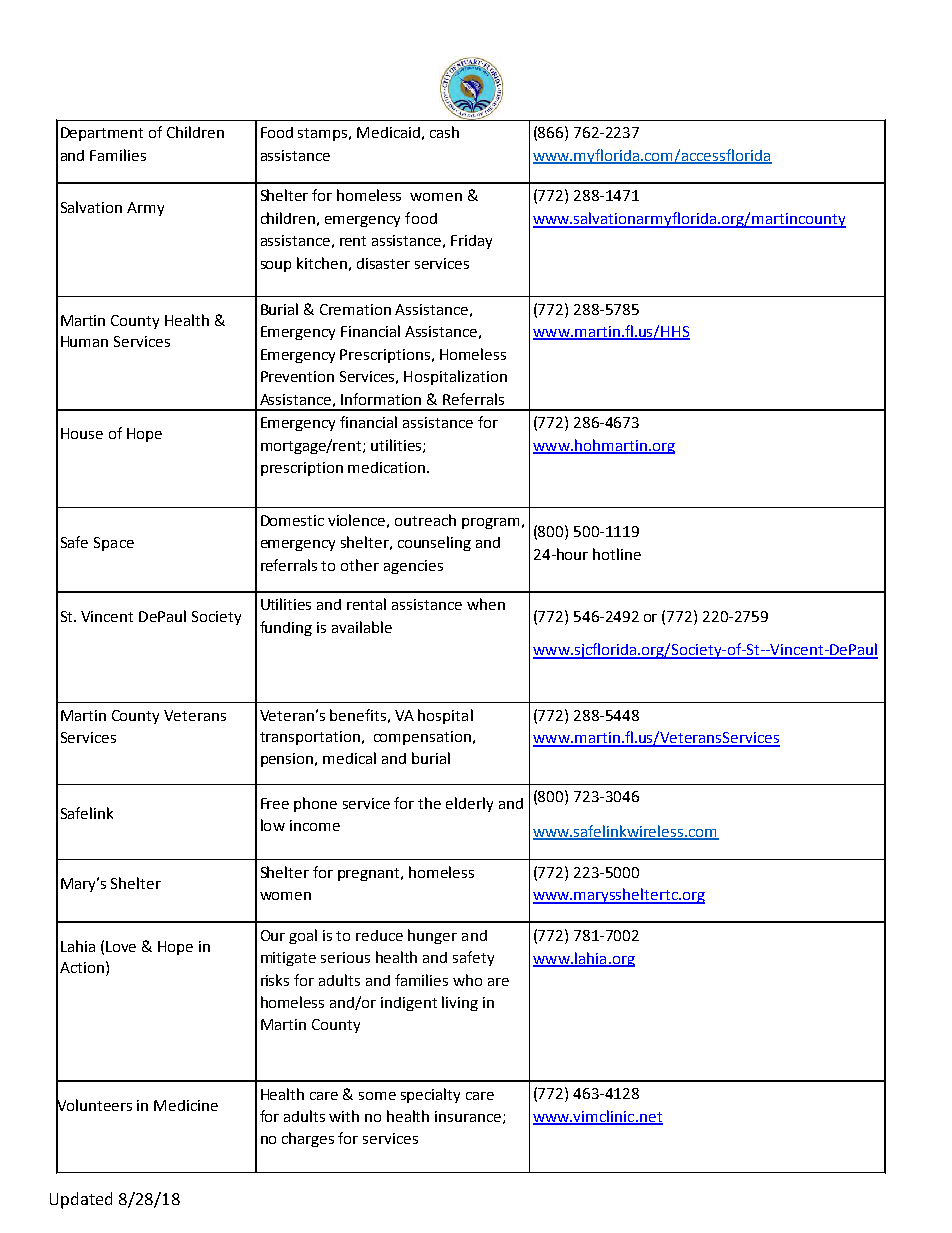 The image size is (952, 1233). I want to click on Department, so click(102, 134).
